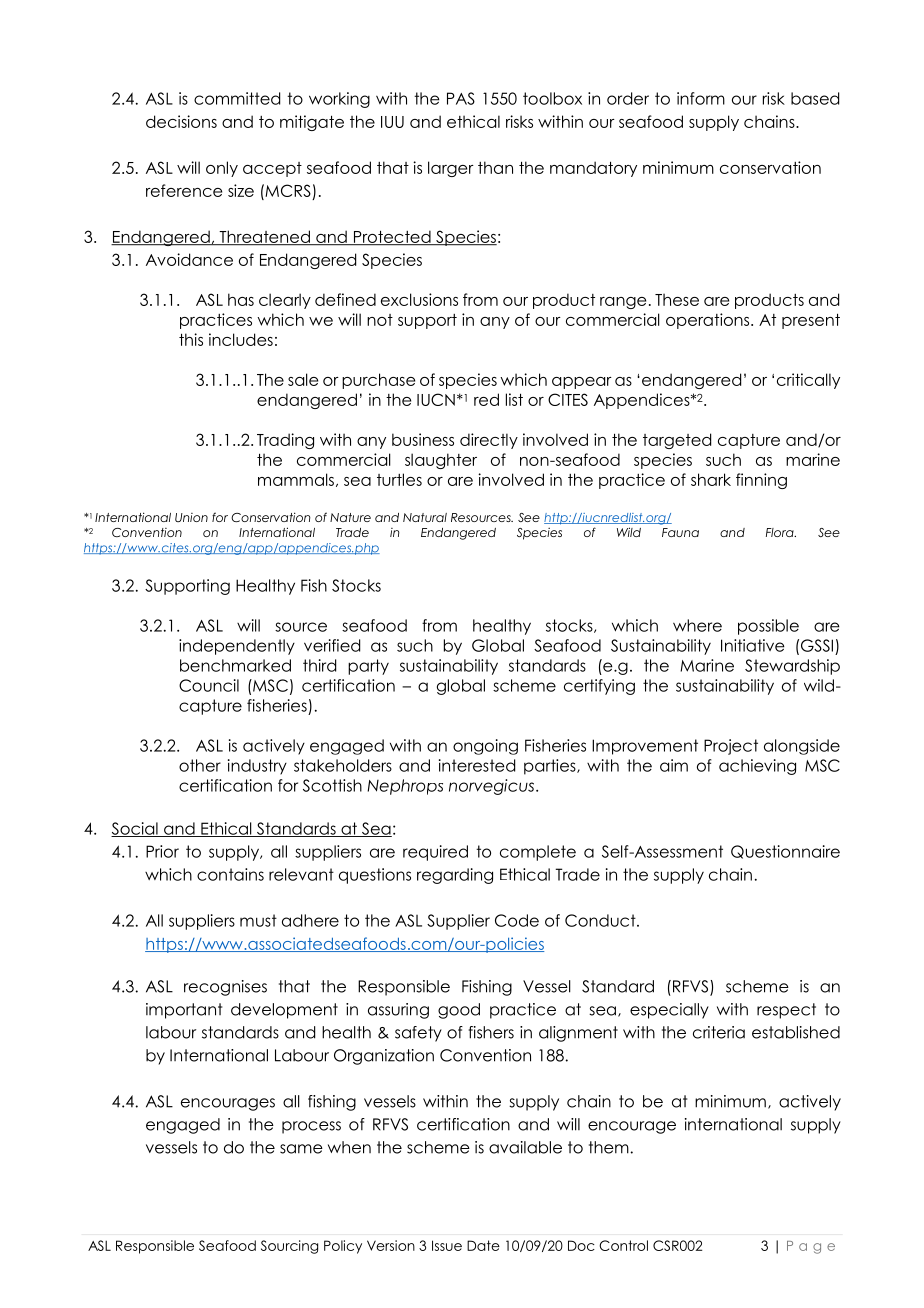  What do you see at coordinates (483, 1245) in the screenshot?
I see `Date` at bounding box center [483, 1245].
